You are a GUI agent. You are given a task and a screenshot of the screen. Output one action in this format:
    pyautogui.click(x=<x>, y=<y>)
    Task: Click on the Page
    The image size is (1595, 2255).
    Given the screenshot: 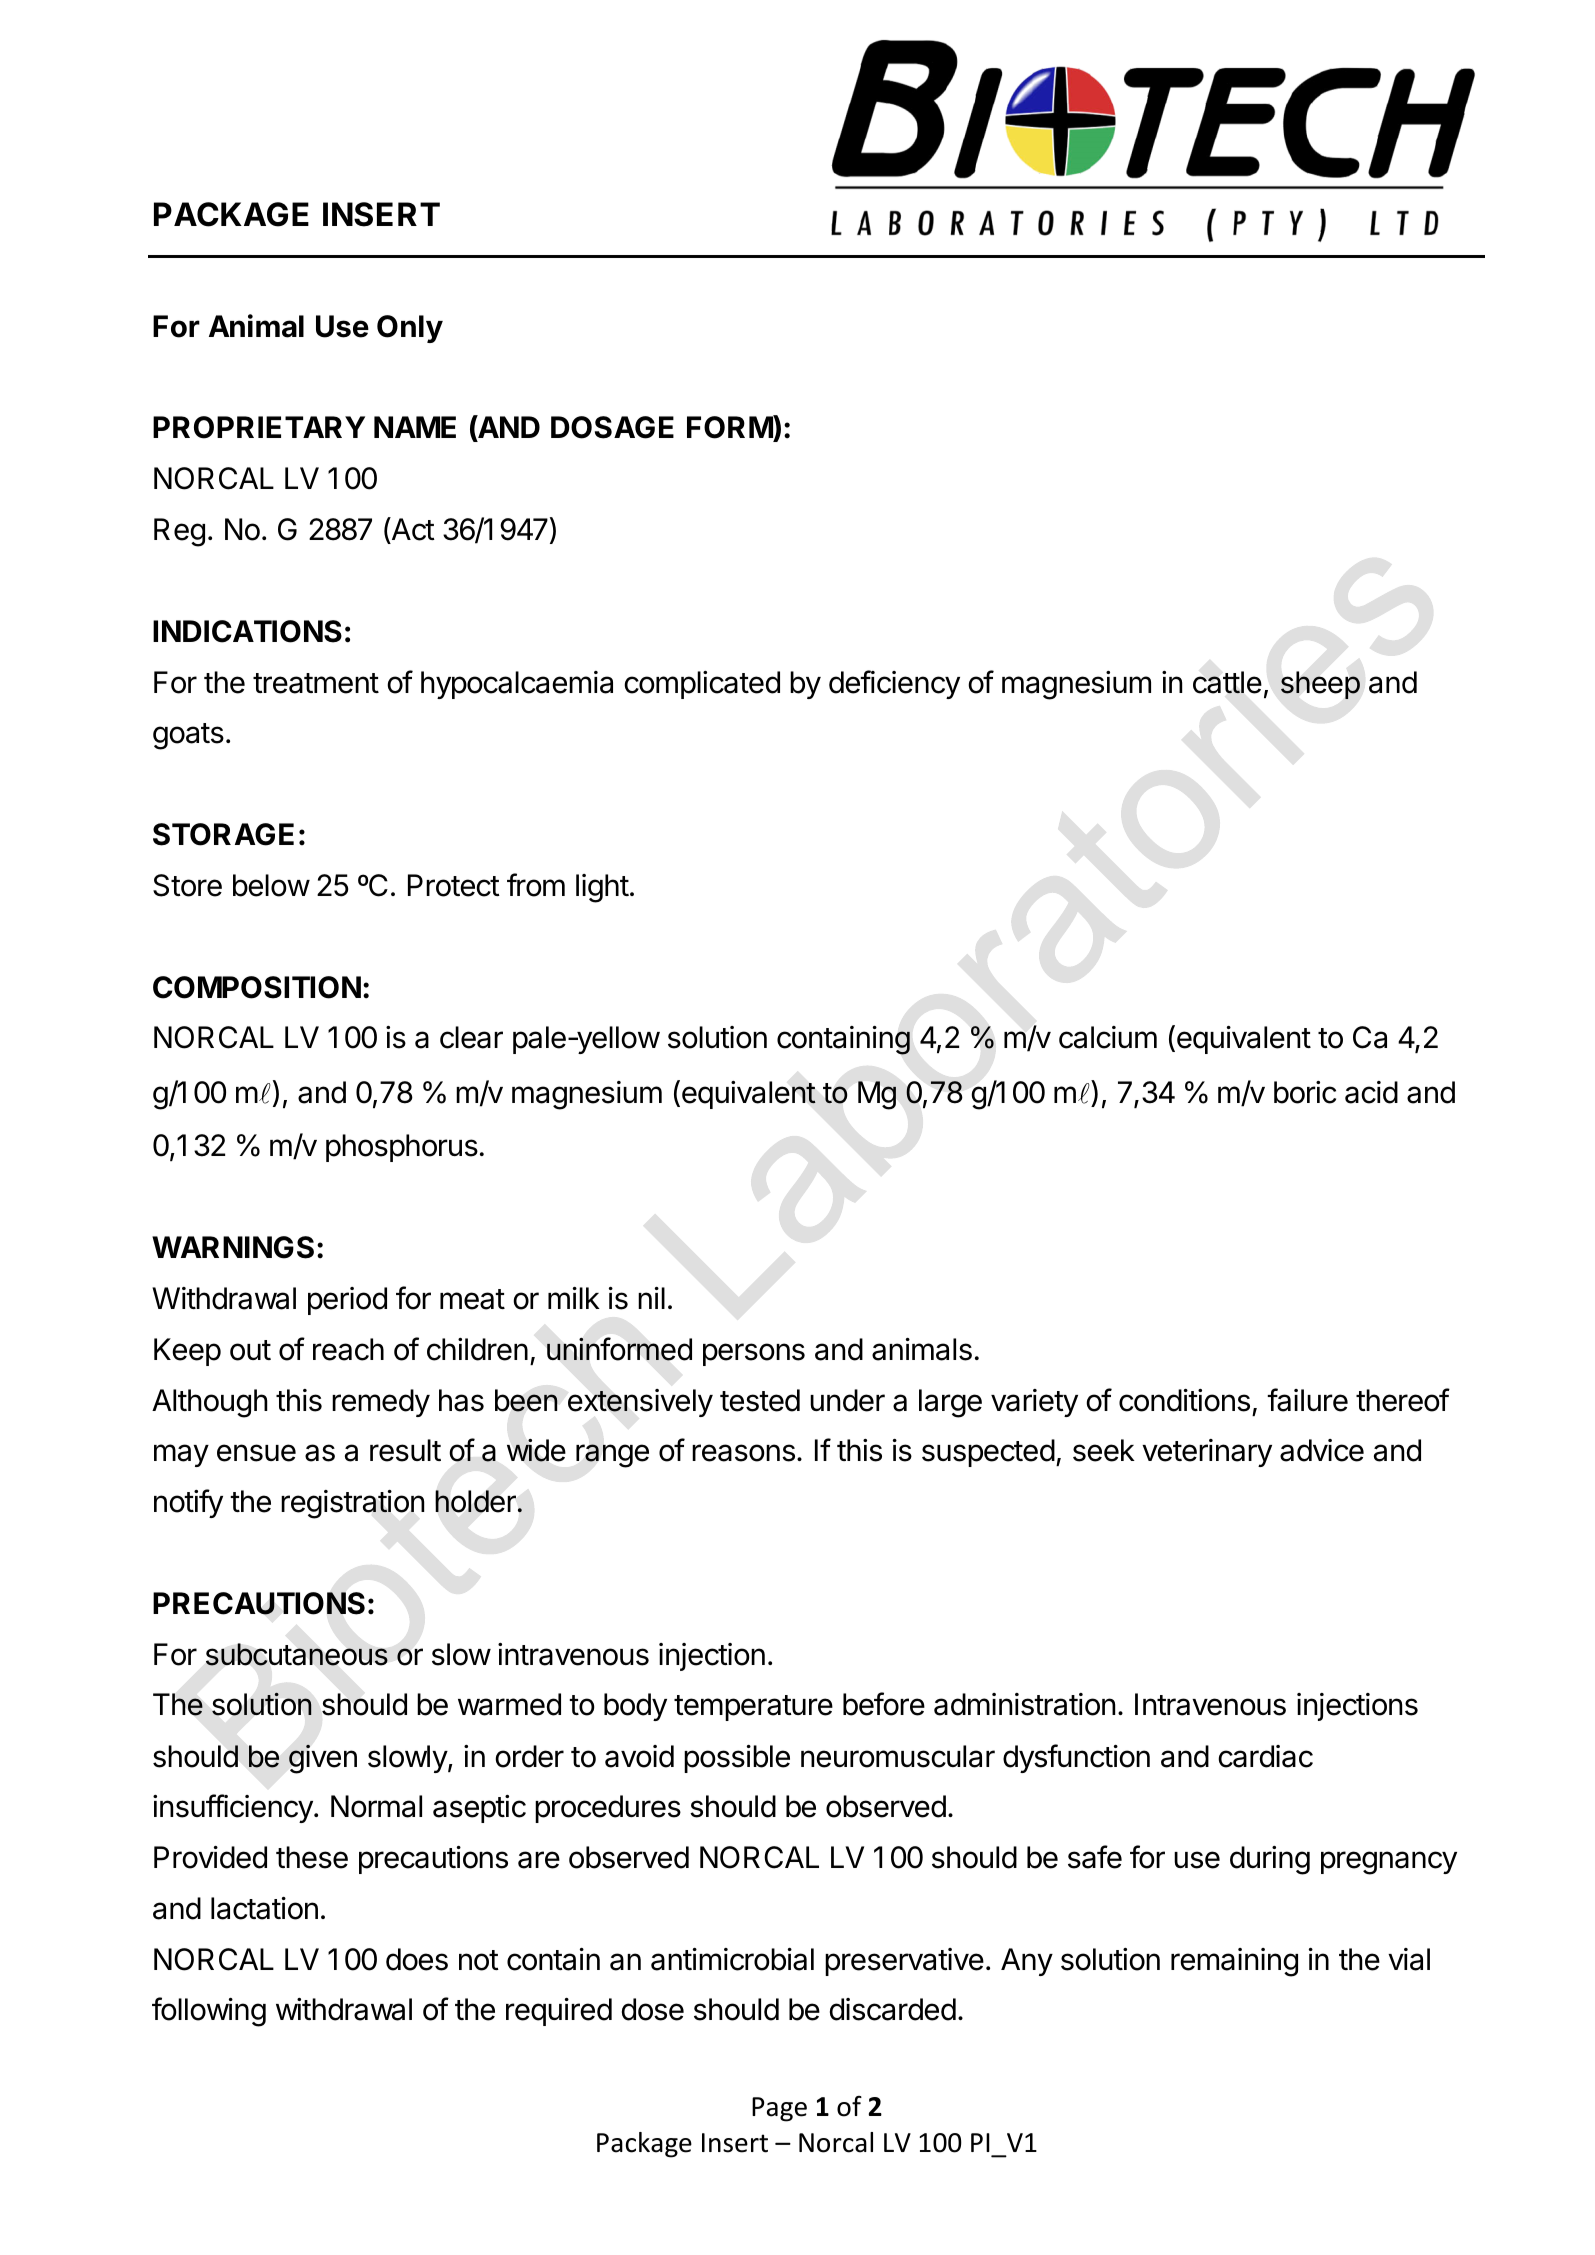 What is the action you would take?
    pyautogui.click(x=779, y=2109)
